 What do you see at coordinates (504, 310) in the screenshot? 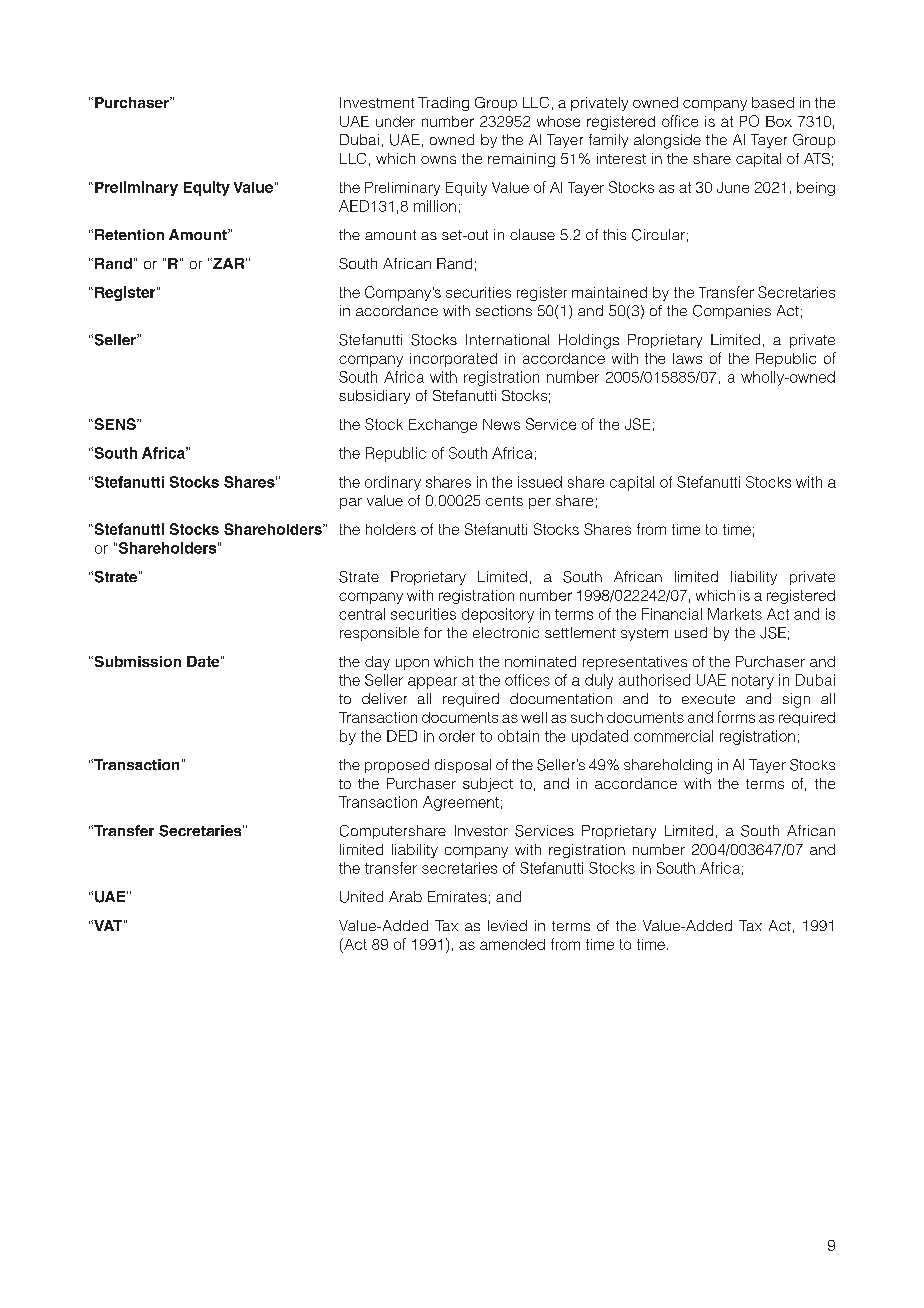
I see `sections` at bounding box center [504, 310].
